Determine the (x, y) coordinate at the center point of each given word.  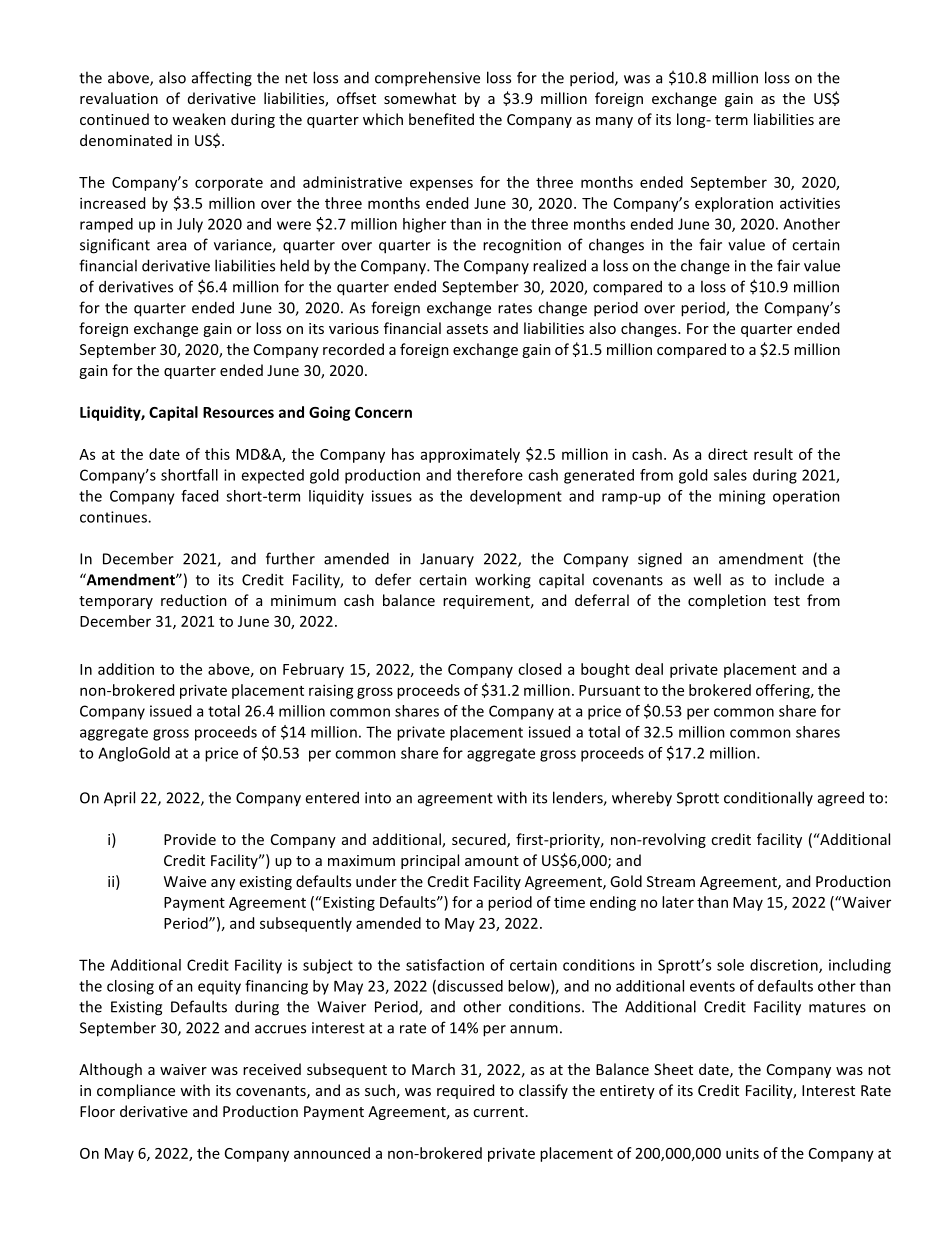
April (119, 799)
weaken (199, 119)
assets (467, 329)
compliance (136, 1091)
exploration (734, 204)
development (516, 497)
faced (199, 496)
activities (810, 203)
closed (539, 669)
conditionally (768, 798)
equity (219, 987)
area (171, 246)
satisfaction (445, 965)
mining (742, 497)
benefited (441, 119)
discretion (785, 966)
